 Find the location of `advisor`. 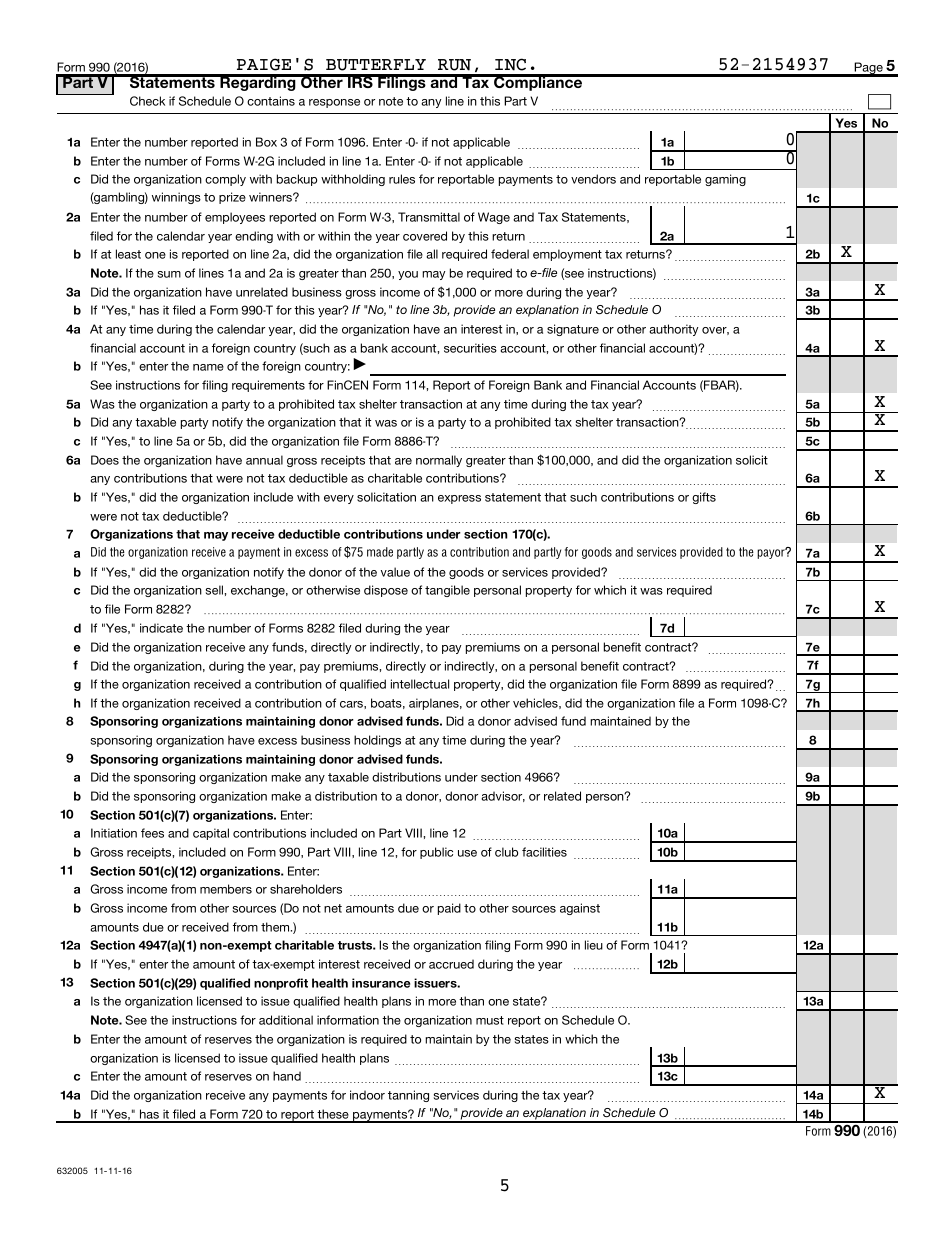

advisor is located at coordinates (503, 796).
